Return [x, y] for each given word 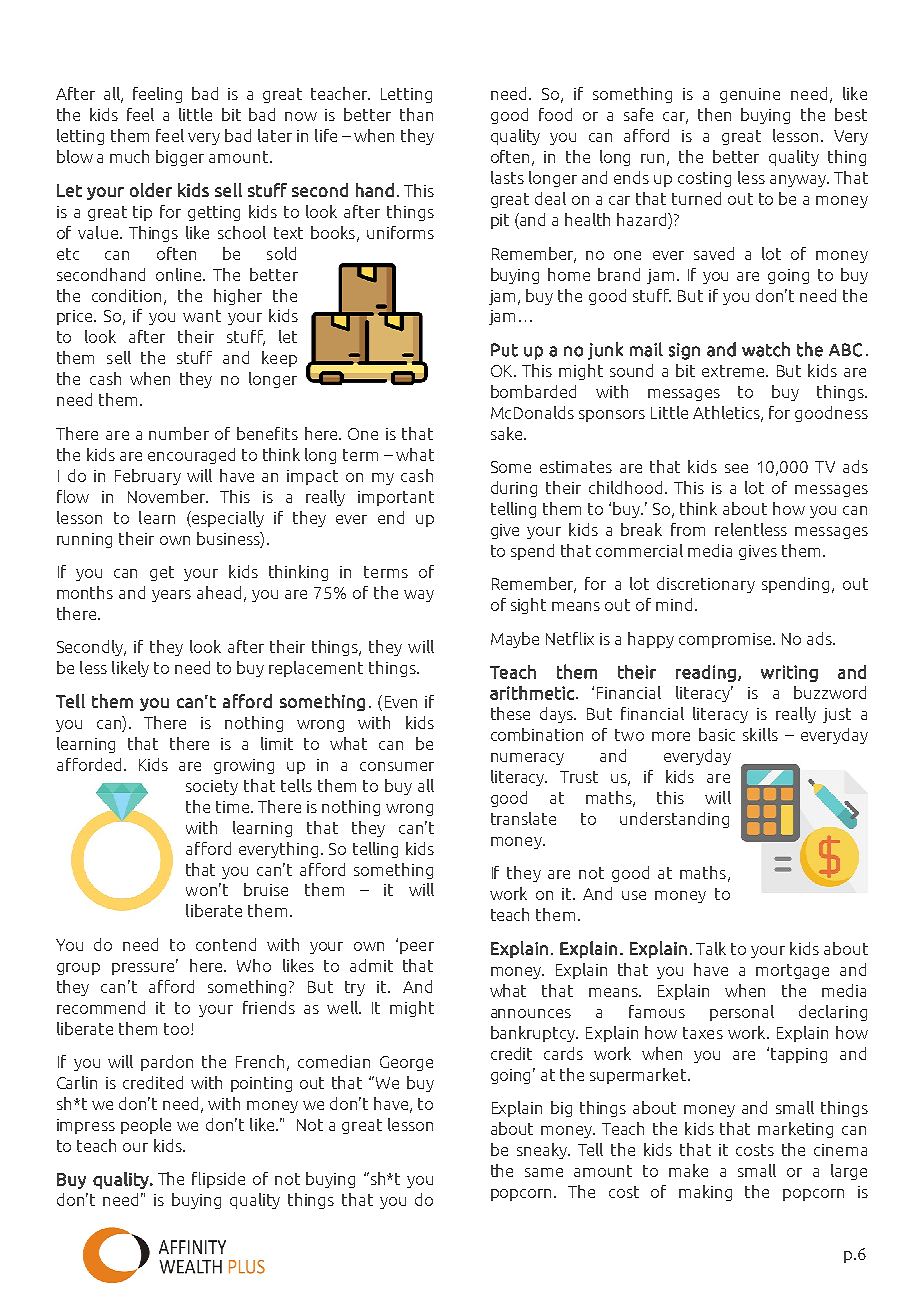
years [171, 596]
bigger [180, 158]
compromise [726, 640]
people [146, 1126]
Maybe [515, 640]
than [416, 114]
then [714, 114]
